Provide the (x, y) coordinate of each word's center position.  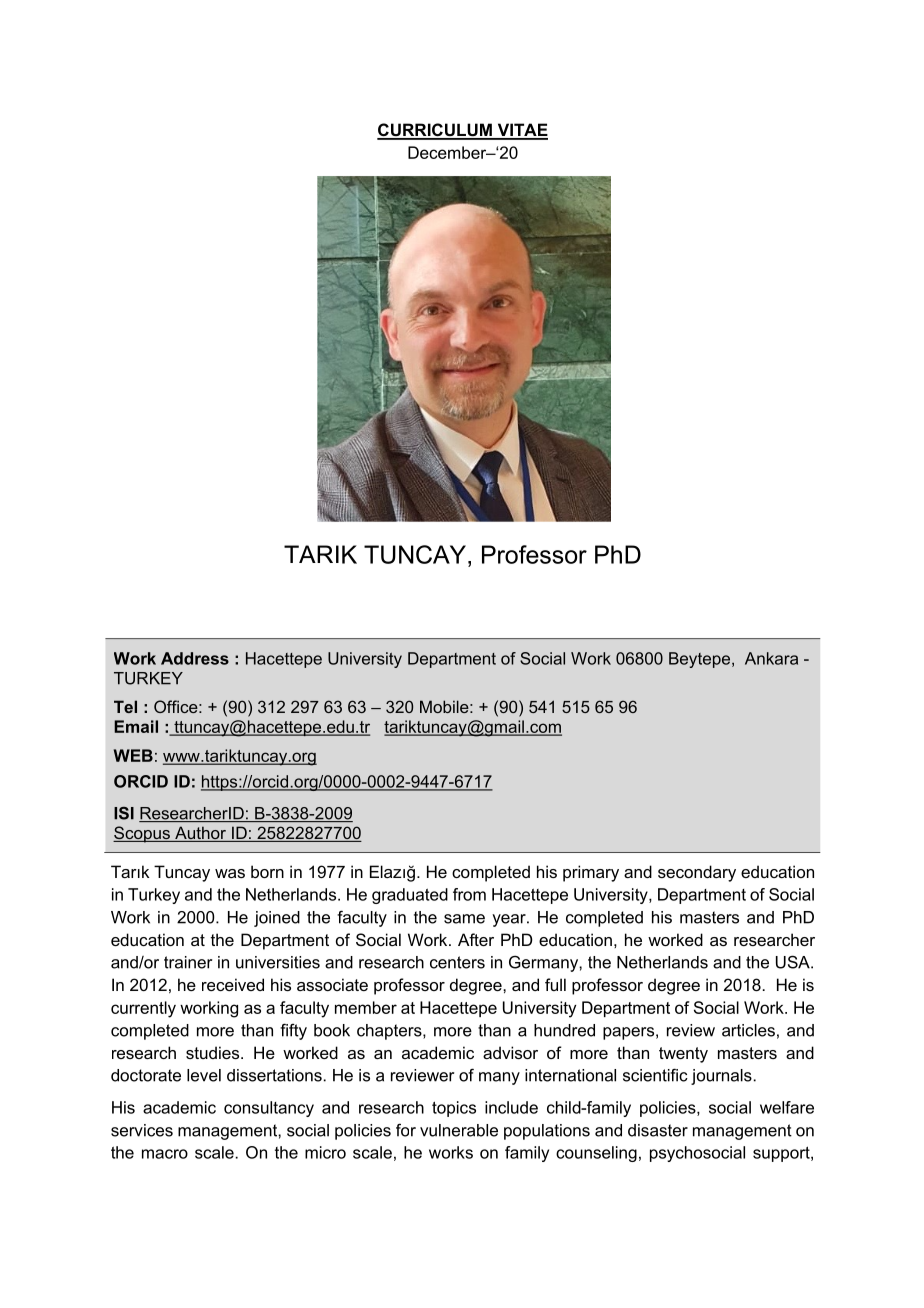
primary (591, 873)
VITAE (521, 131)
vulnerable (459, 1130)
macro (165, 1154)
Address (195, 658)
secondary (697, 873)
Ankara (771, 658)
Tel (125, 706)
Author (200, 834)
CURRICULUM (435, 131)
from (469, 894)
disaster (658, 1130)
